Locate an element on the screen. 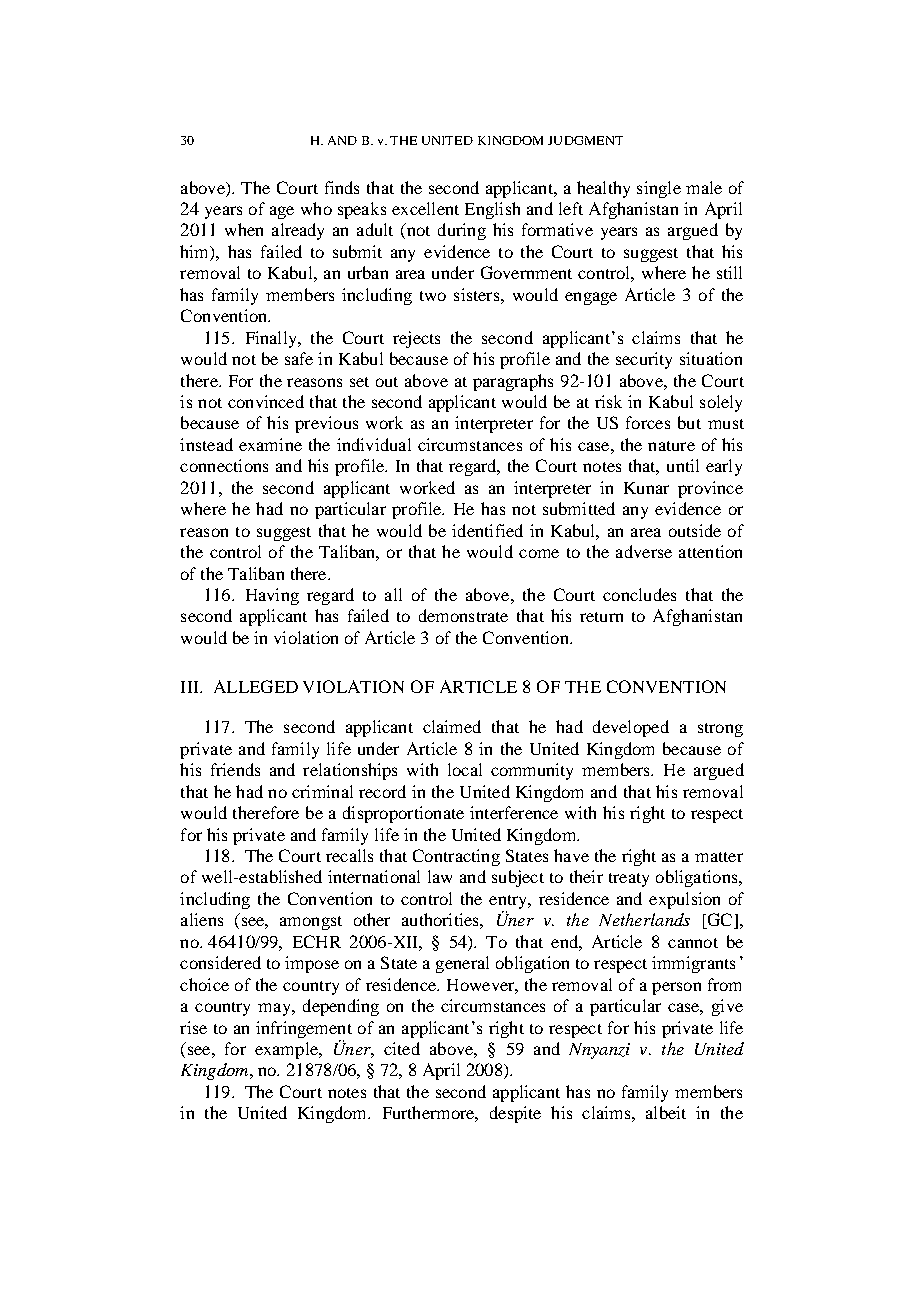 The image size is (924, 1308). connections is located at coordinates (224, 465).
